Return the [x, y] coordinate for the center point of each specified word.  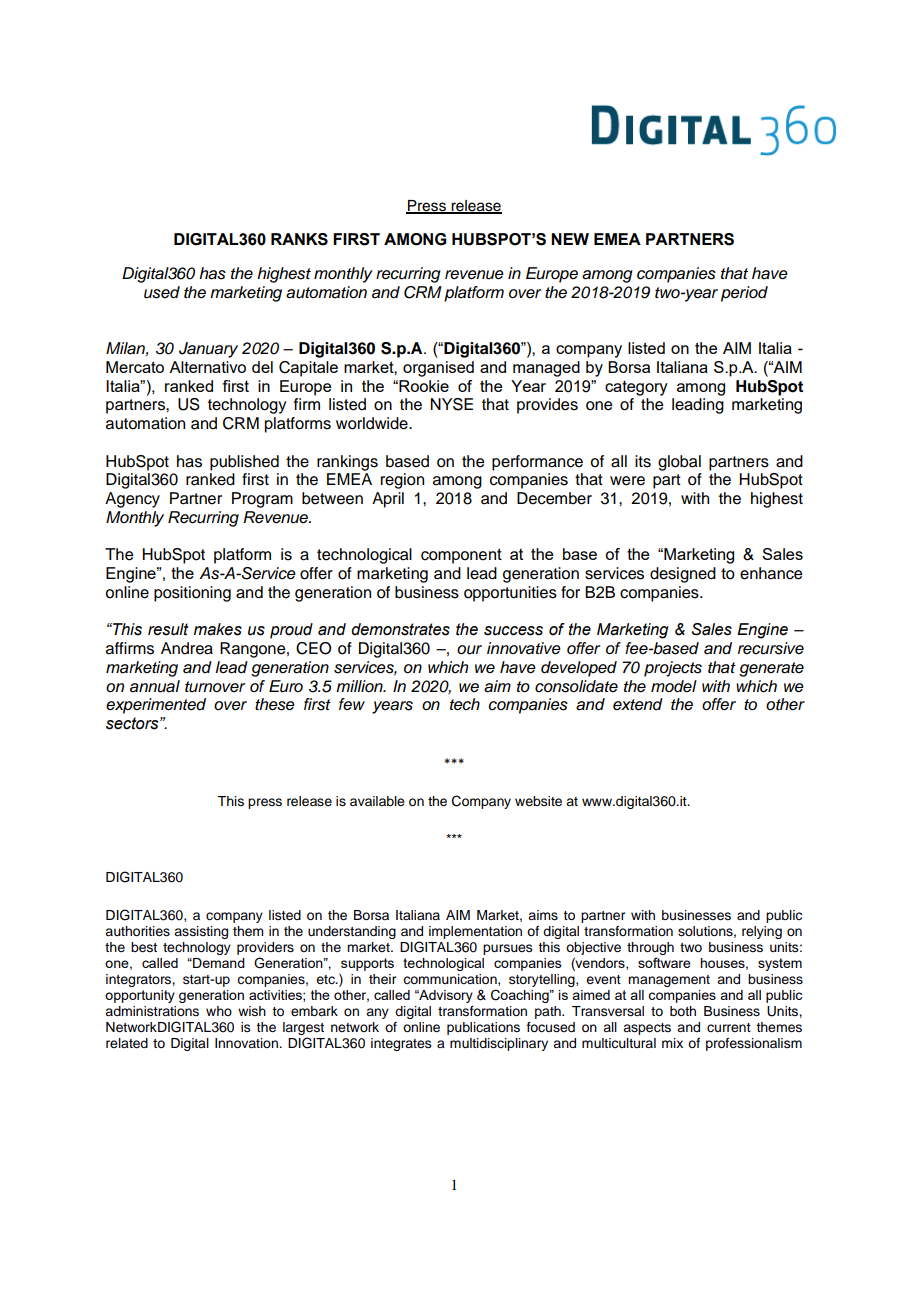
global [679, 463]
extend [638, 704]
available [377, 801]
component [461, 556]
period [744, 294]
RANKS [299, 239]
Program [262, 500]
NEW [570, 239]
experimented [156, 706]
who [219, 1011]
